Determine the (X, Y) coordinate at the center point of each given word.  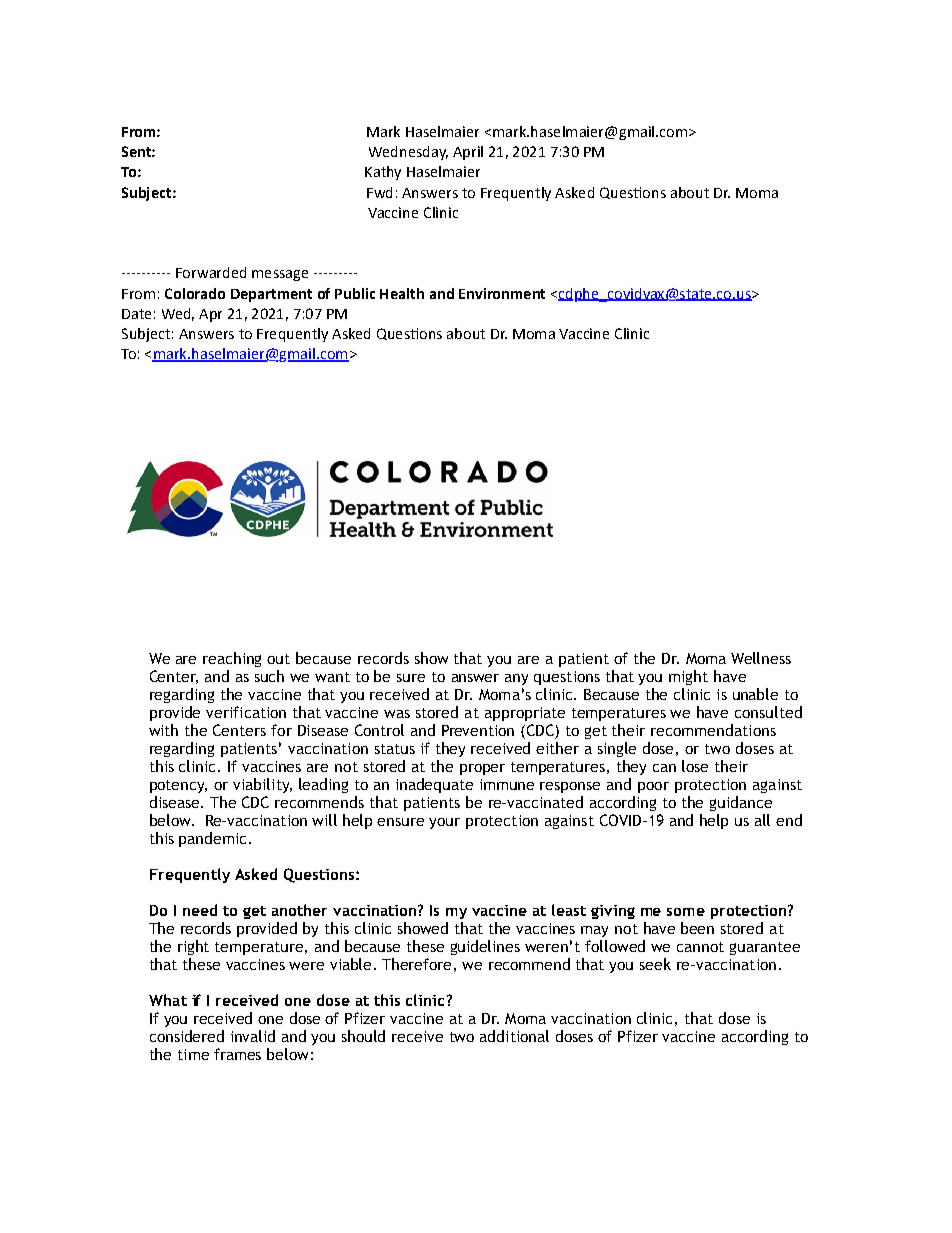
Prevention (478, 730)
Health (402, 293)
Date (136, 314)
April (468, 153)
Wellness (761, 658)
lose (695, 766)
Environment (502, 293)
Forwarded (211, 272)
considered (187, 1036)
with (163, 730)
